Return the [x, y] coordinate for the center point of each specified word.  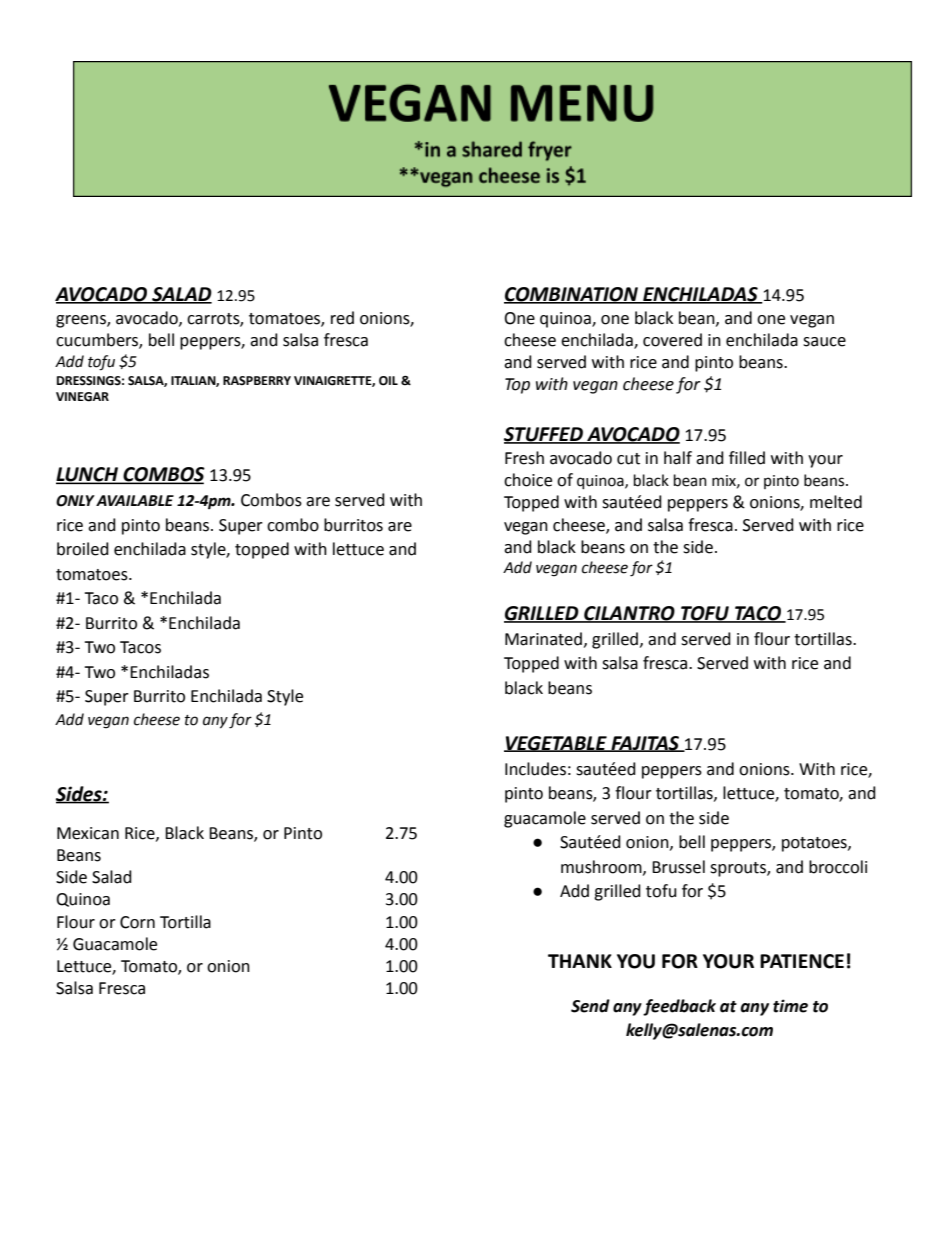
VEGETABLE [556, 744]
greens [82, 321]
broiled [83, 549]
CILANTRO [629, 614]
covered [672, 340]
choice [528, 480]
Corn [137, 922]
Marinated [543, 639]
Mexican [88, 833]
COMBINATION [572, 295]
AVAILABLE [135, 500]
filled [747, 458]
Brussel [678, 867]
